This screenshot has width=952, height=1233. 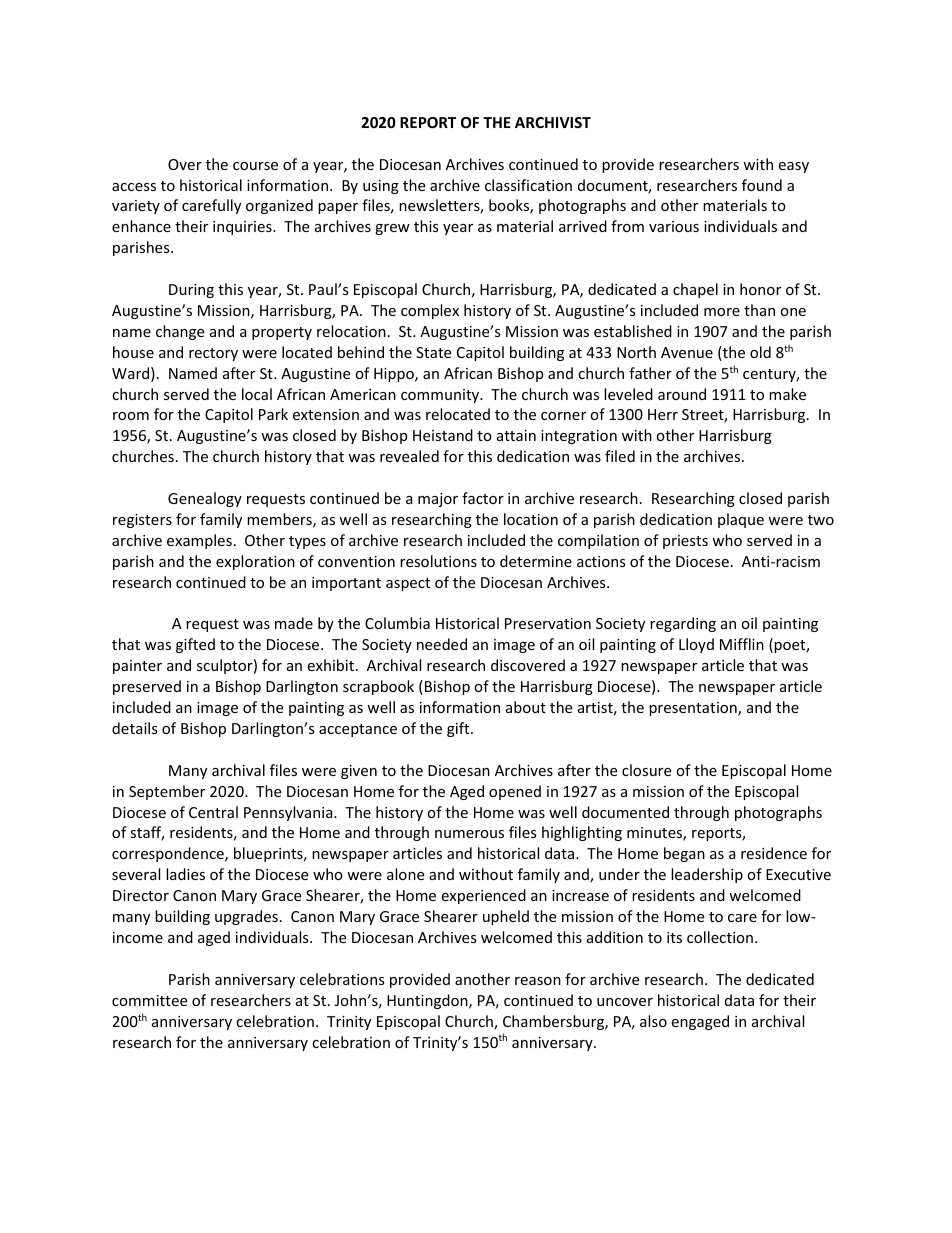 I want to click on reason, so click(x=538, y=981).
